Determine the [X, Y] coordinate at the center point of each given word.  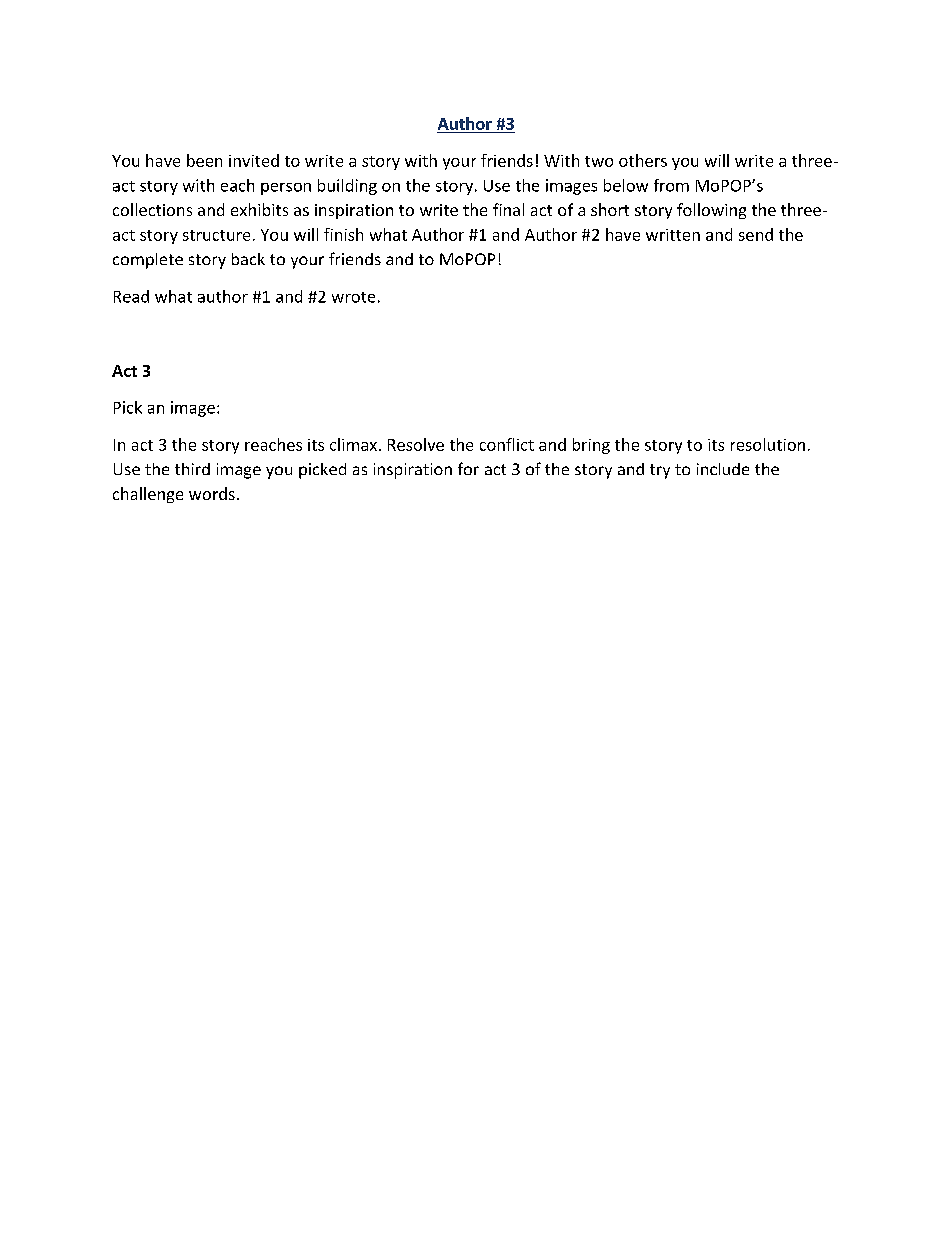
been [204, 160]
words [212, 493]
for [468, 468]
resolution [768, 444]
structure [216, 235]
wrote [353, 297]
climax [353, 444]
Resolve [416, 444]
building [347, 187]
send [756, 234]
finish [343, 234]
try [660, 471]
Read [131, 296]
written [673, 235]
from [671, 185]
